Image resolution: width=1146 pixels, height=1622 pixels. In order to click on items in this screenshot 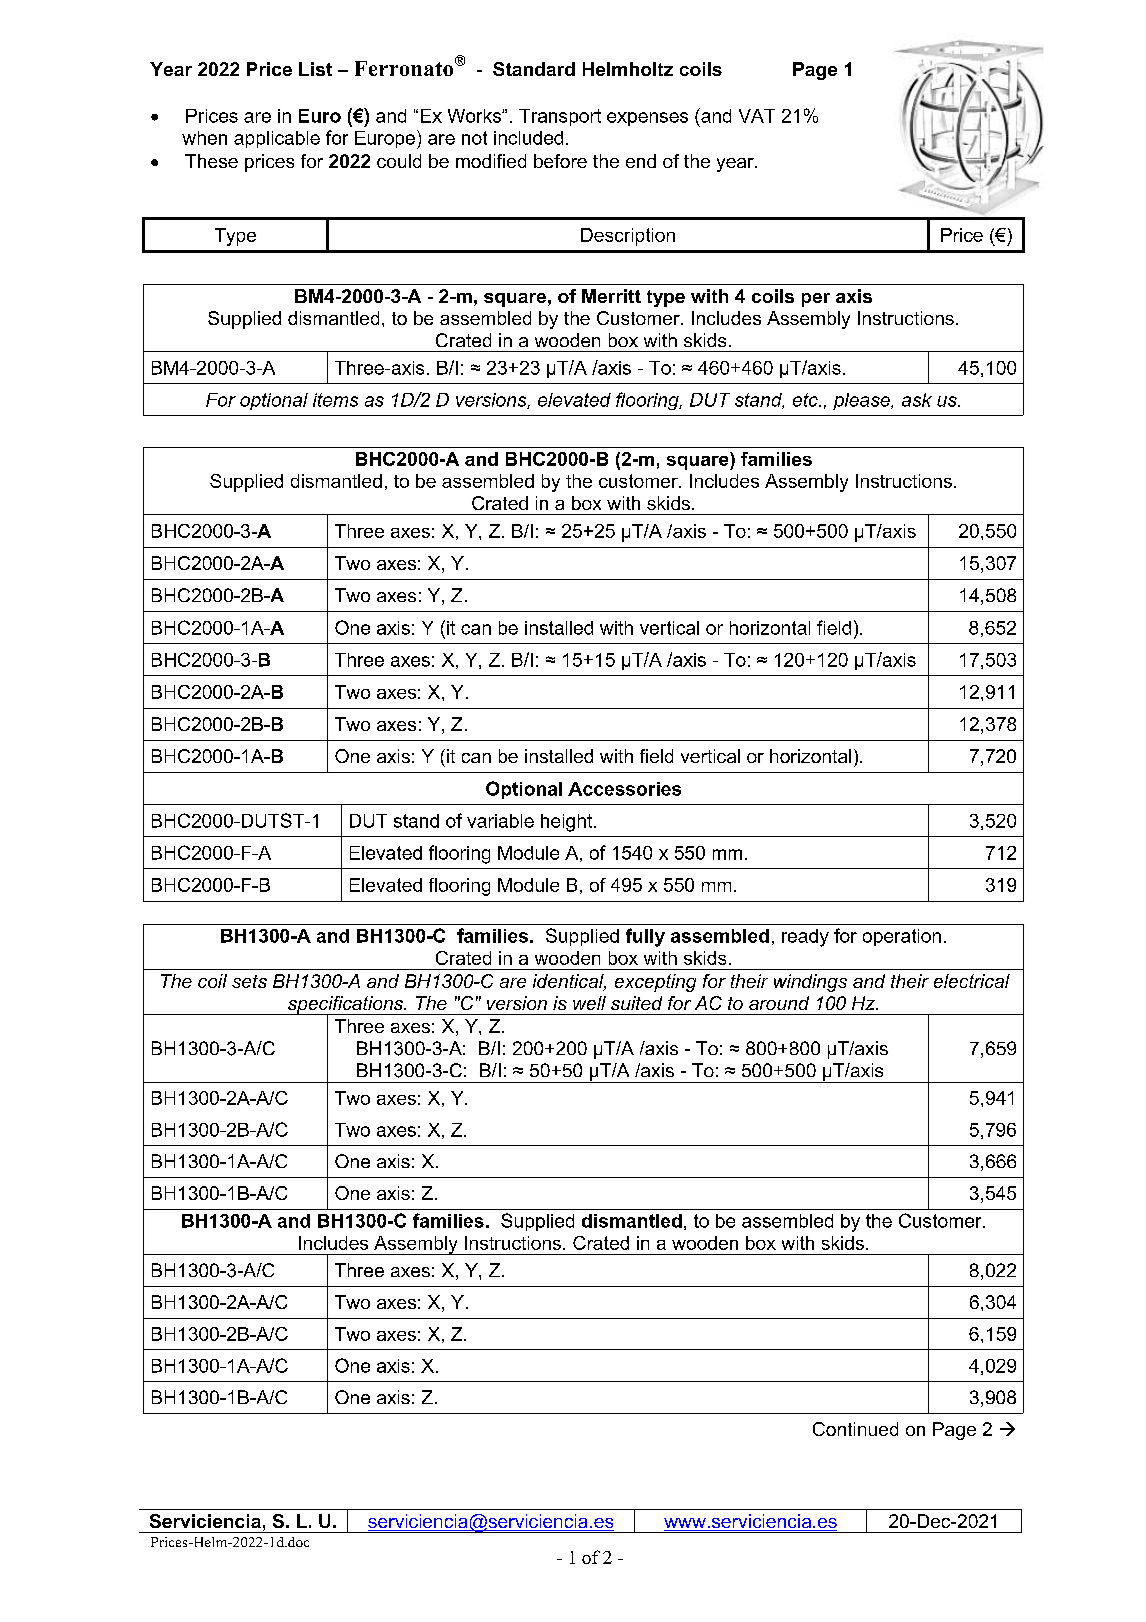, I will do `click(335, 400)`.
